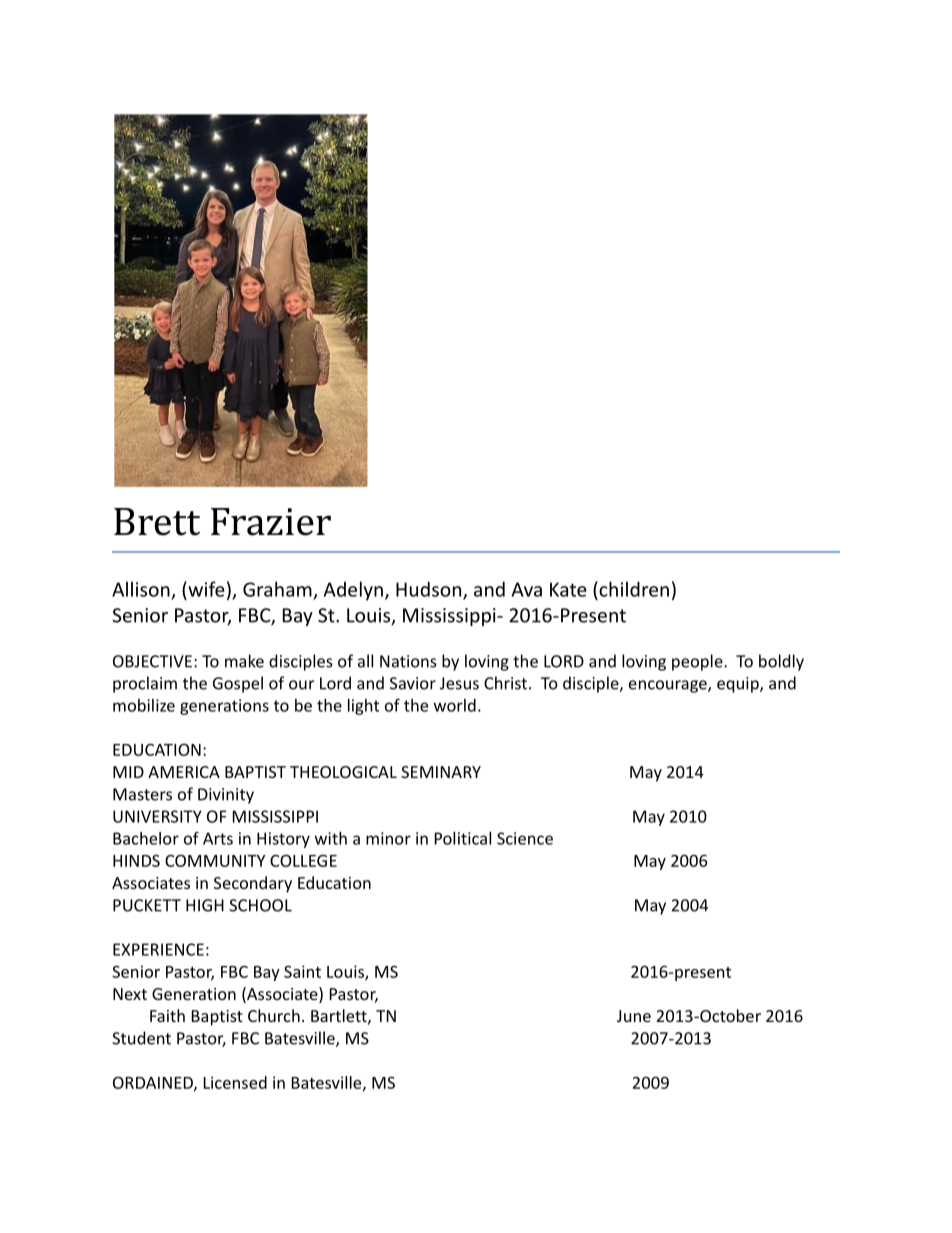 The width and height of the screenshot is (952, 1233). Describe the element at coordinates (158, 949) in the screenshot. I see `EXPERIENCE` at that location.
